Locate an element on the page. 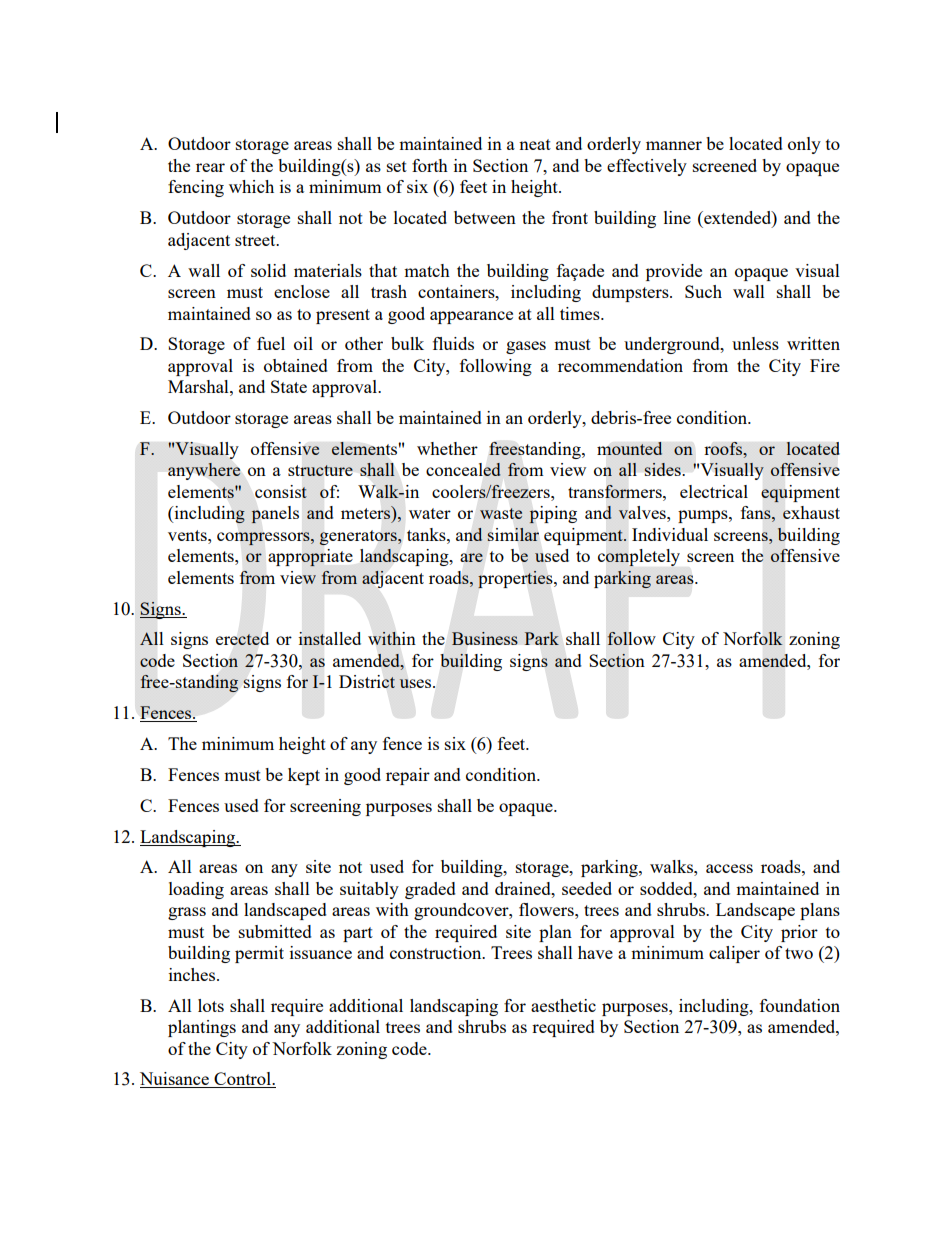  Business is located at coordinates (485, 638).
